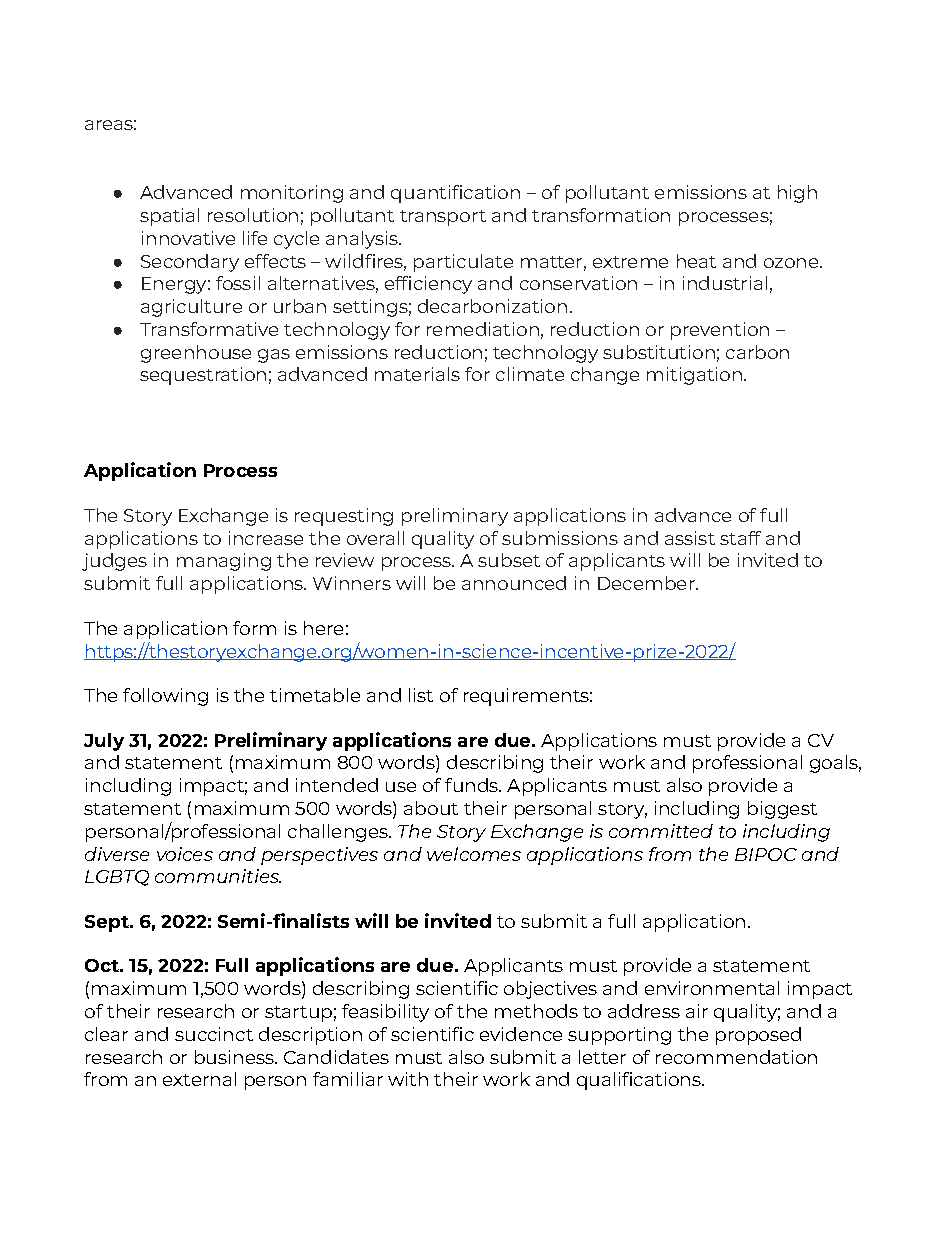 This page has height=1233, width=952. Describe the element at coordinates (736, 1057) in the page. I see `recommendation` at that location.
